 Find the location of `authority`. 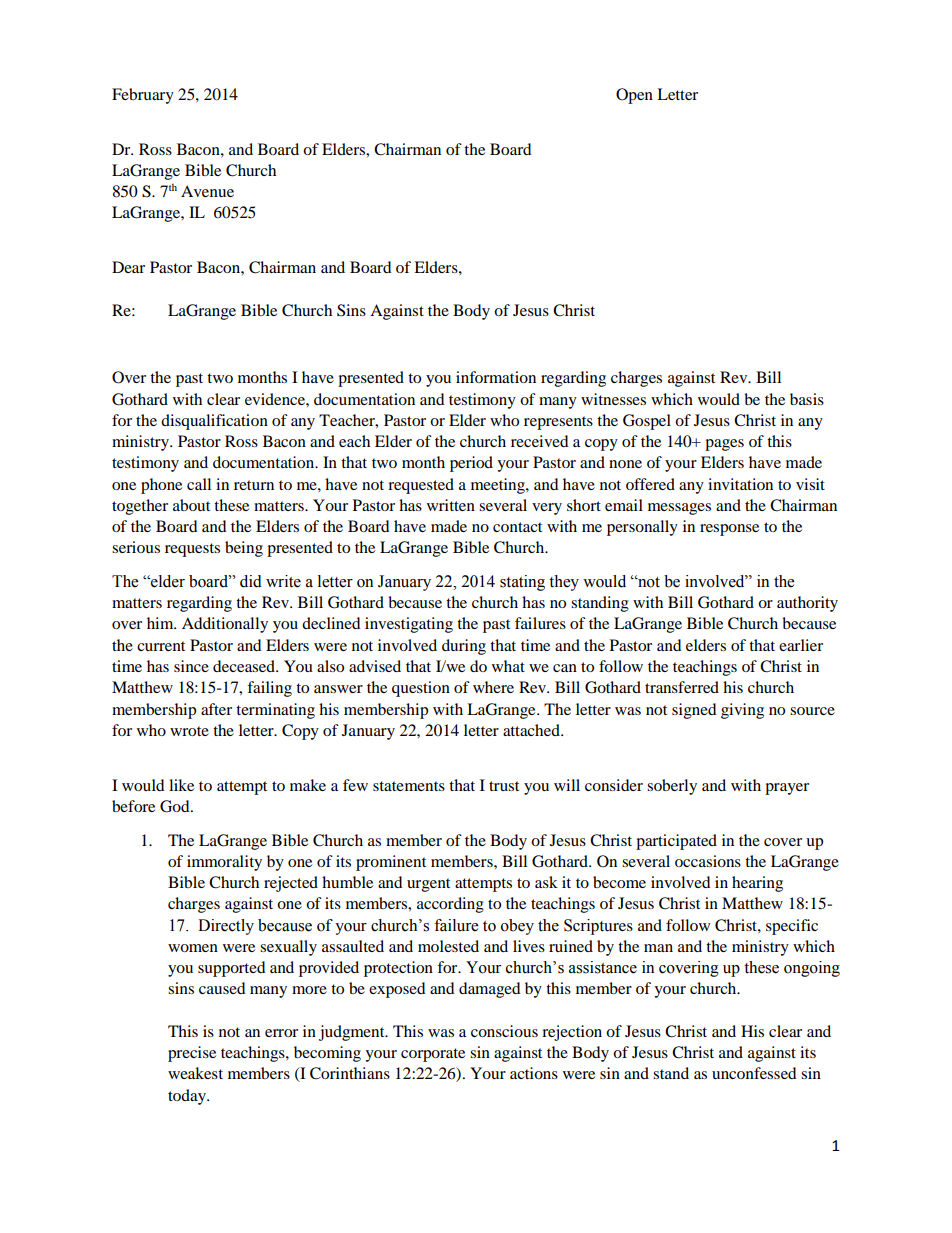

authority is located at coordinates (807, 604).
